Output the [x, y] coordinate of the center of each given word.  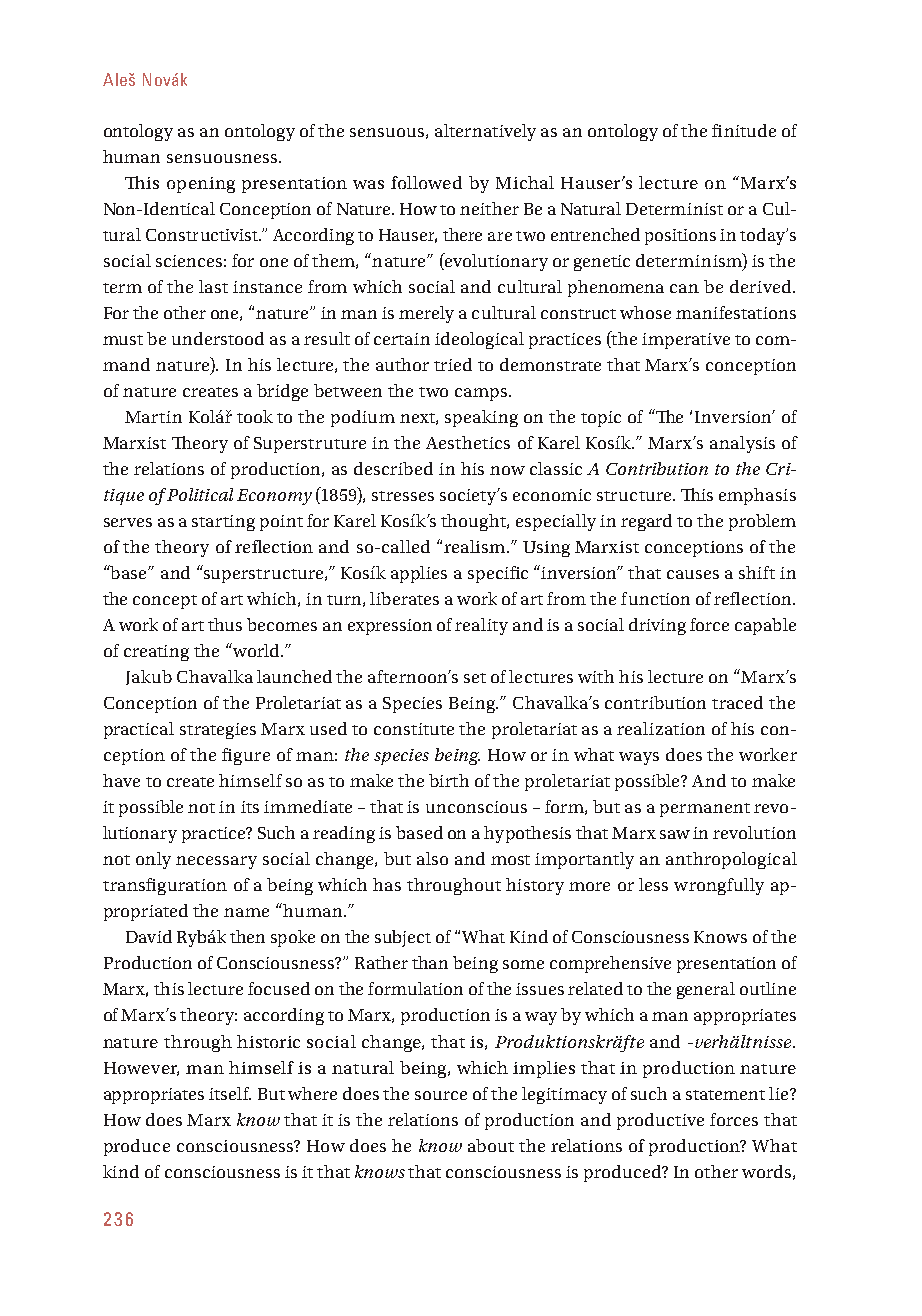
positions [680, 237]
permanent [705, 810]
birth [449, 780]
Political [199, 494]
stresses [403, 496]
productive [660, 1121]
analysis [742, 444]
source [441, 1095]
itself [230, 1093]
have [121, 780]
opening [201, 185]
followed [426, 182]
